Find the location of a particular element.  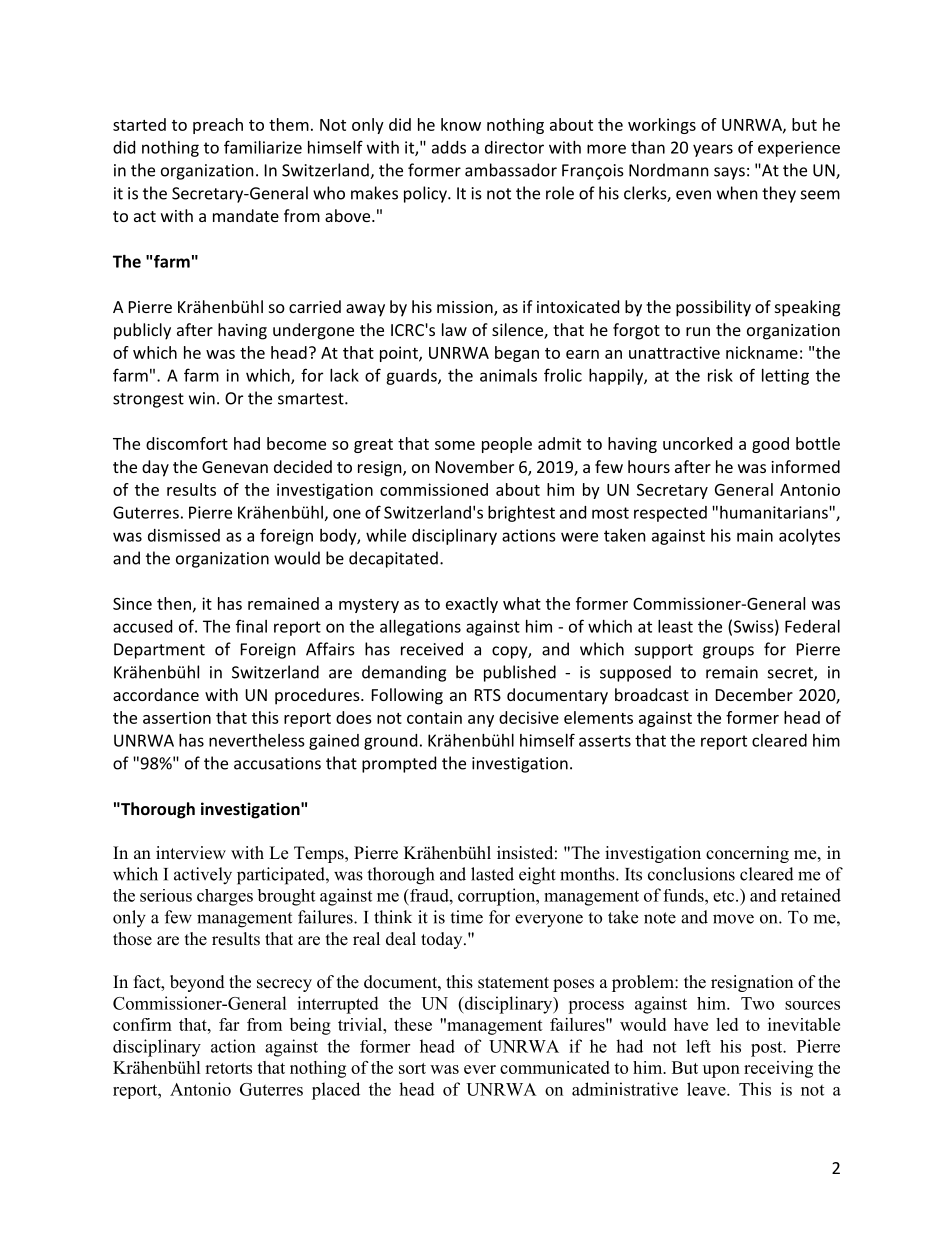

sort is located at coordinates (412, 1068).
